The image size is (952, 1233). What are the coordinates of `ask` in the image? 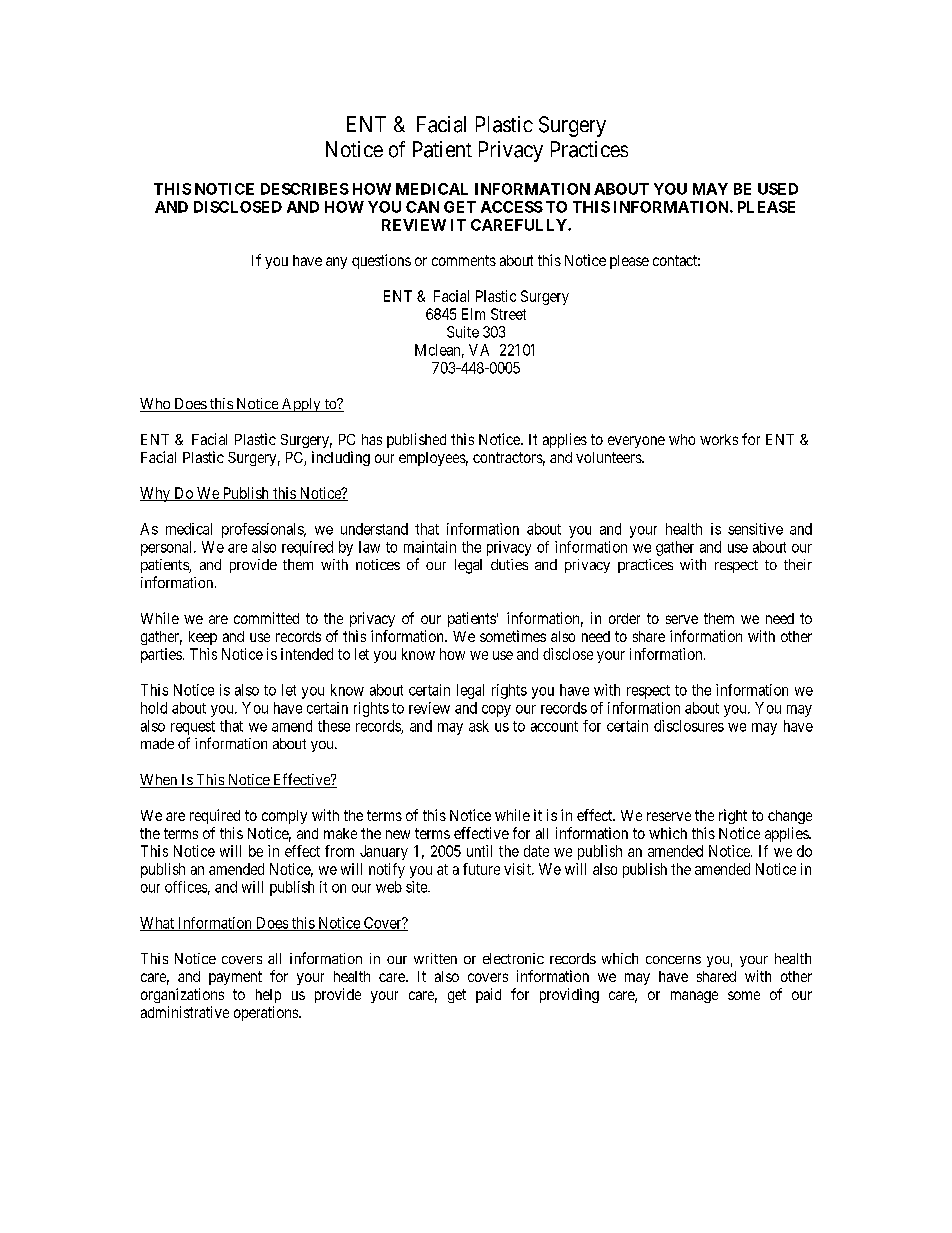 It's located at (479, 726).
